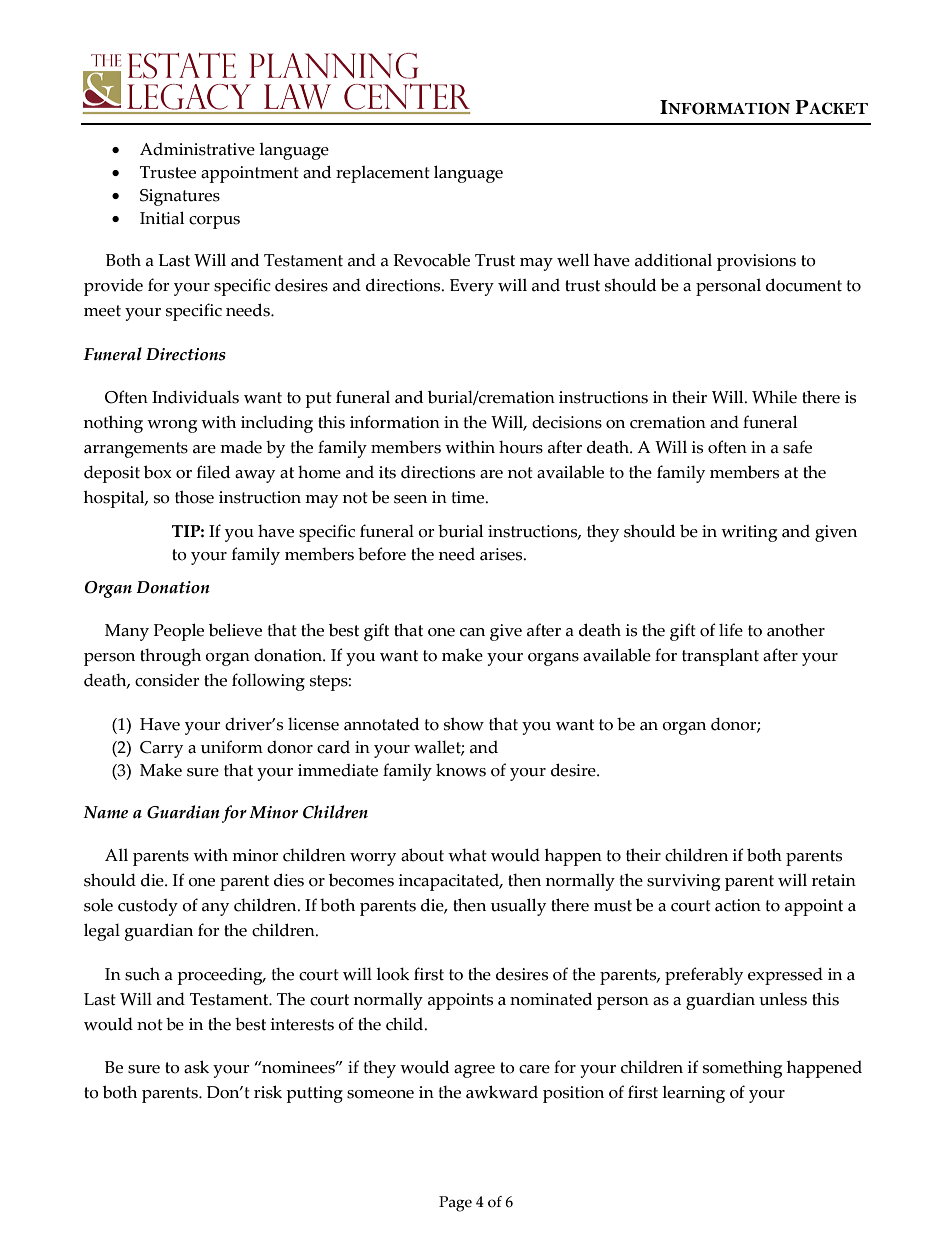 The image size is (952, 1233). Describe the element at coordinates (268, 1092) in the screenshot. I see `risk` at that location.
